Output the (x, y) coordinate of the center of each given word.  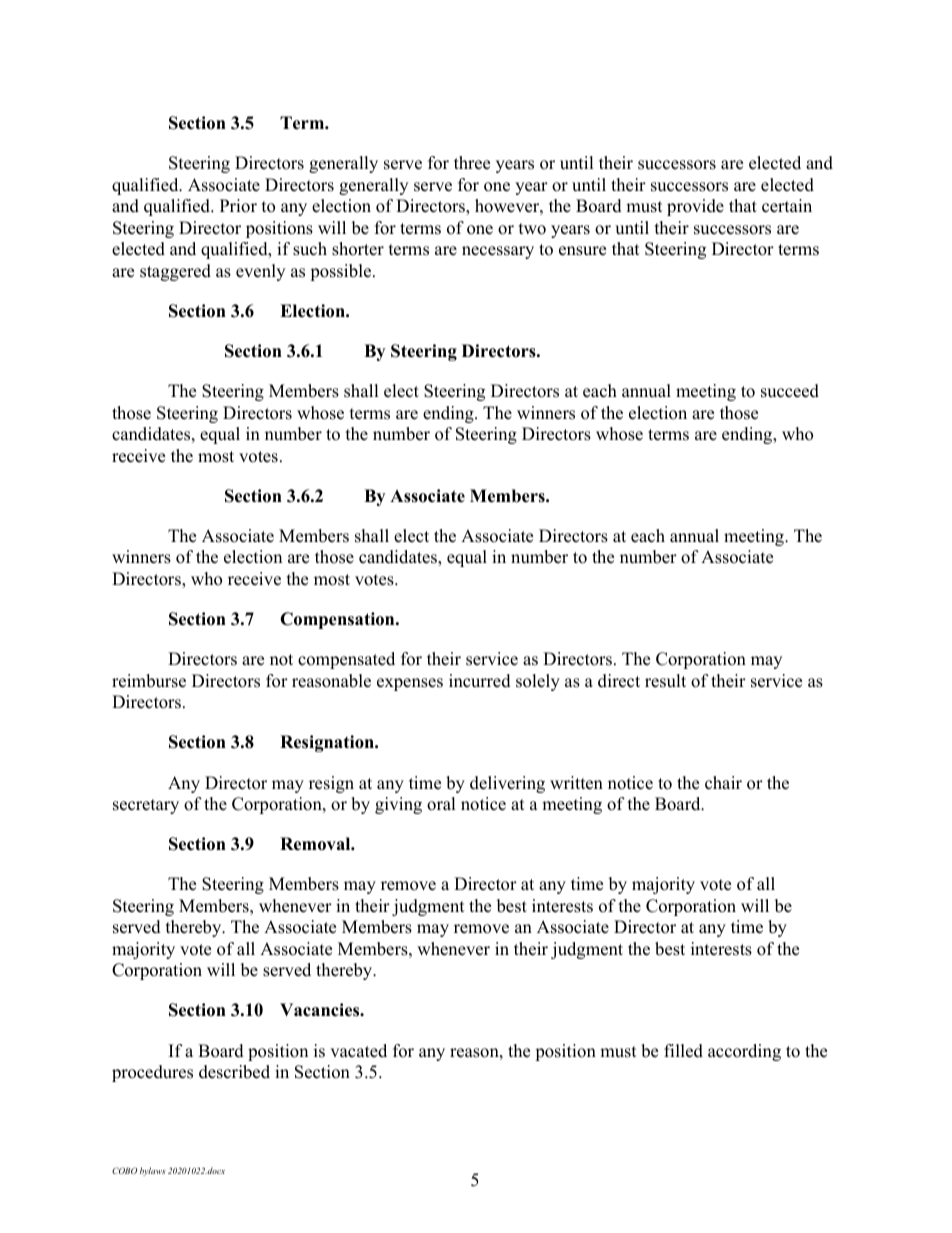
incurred (480, 681)
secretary (146, 806)
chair (723, 783)
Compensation (338, 620)
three (472, 163)
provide (695, 207)
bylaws (153, 1171)
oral (441, 804)
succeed (790, 391)
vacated (358, 1051)
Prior (238, 206)
